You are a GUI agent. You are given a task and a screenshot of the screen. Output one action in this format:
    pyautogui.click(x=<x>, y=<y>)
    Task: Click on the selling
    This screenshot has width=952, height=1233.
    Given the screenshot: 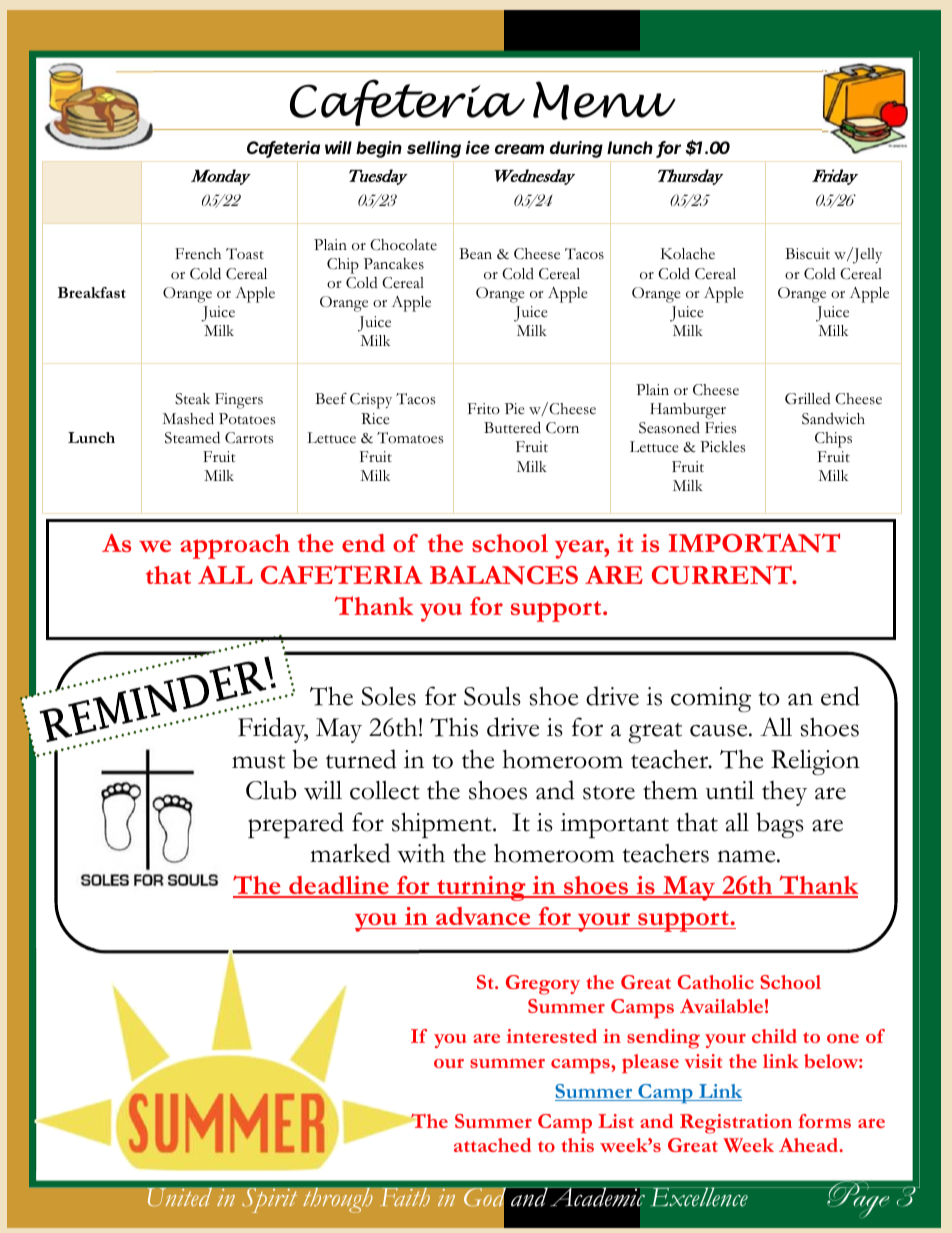 What is the action you would take?
    pyautogui.click(x=434, y=149)
